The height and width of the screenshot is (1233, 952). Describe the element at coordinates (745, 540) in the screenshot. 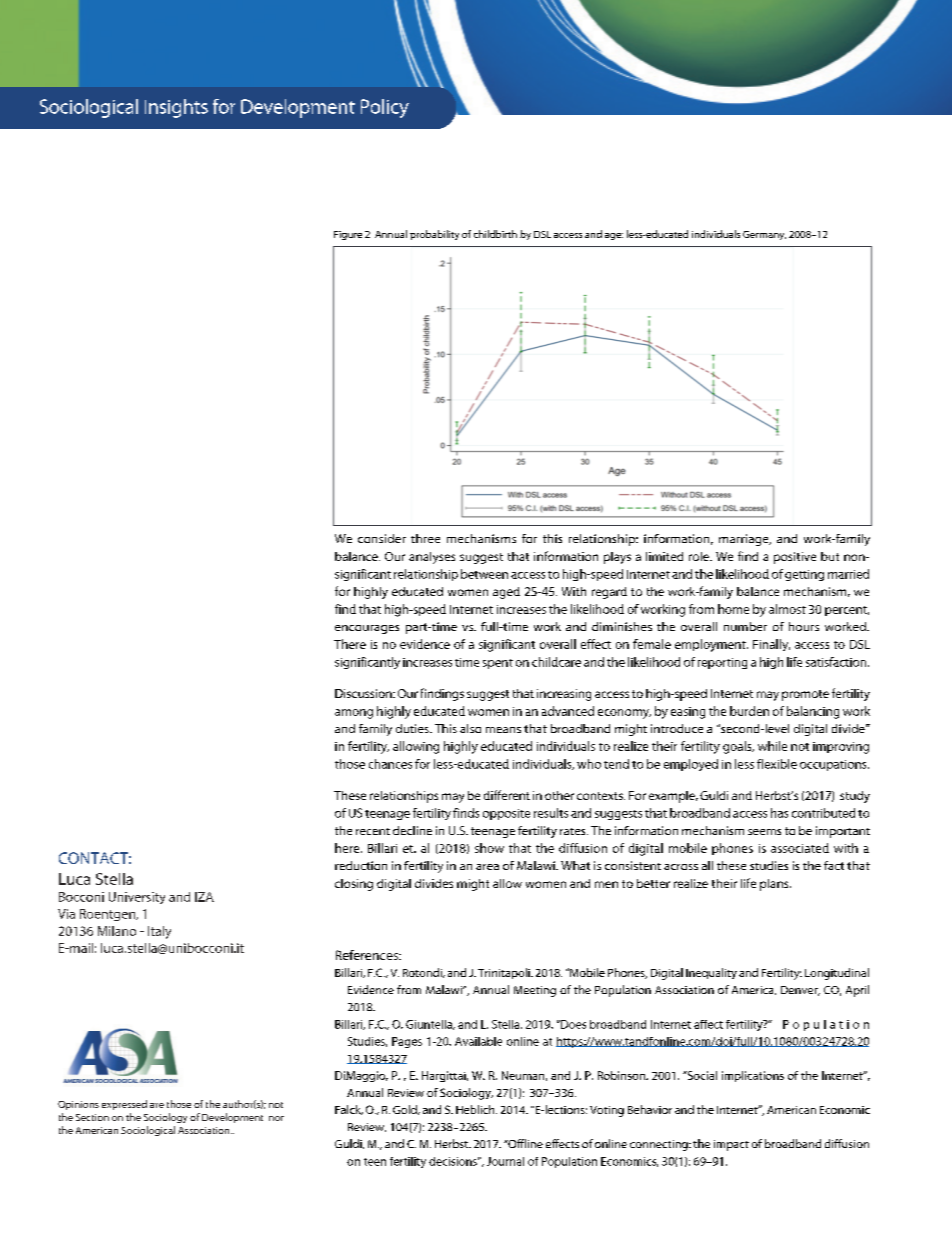

I see `marriage` at that location.
